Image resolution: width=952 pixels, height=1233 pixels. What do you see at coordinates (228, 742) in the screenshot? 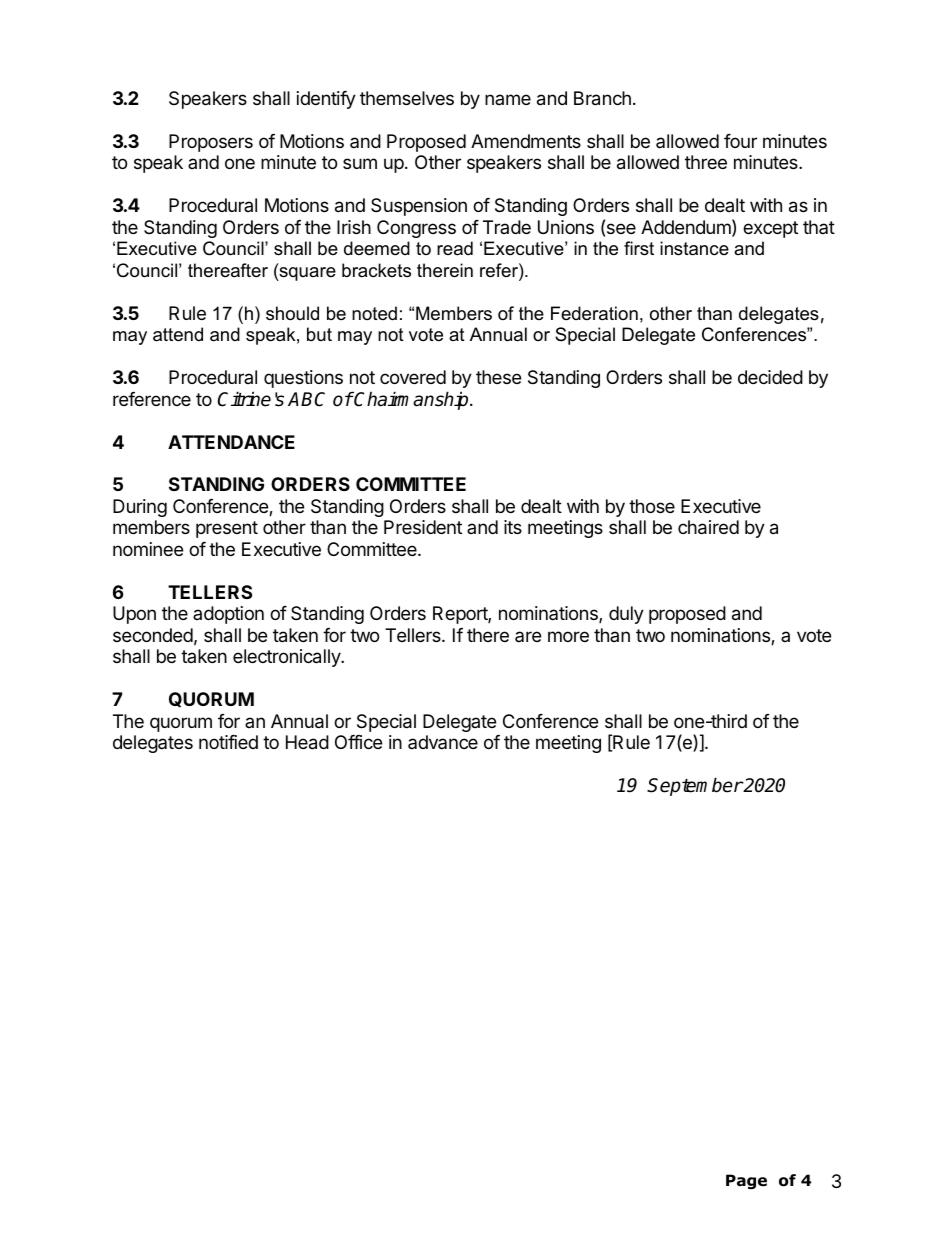
I see `notified` at bounding box center [228, 742].
